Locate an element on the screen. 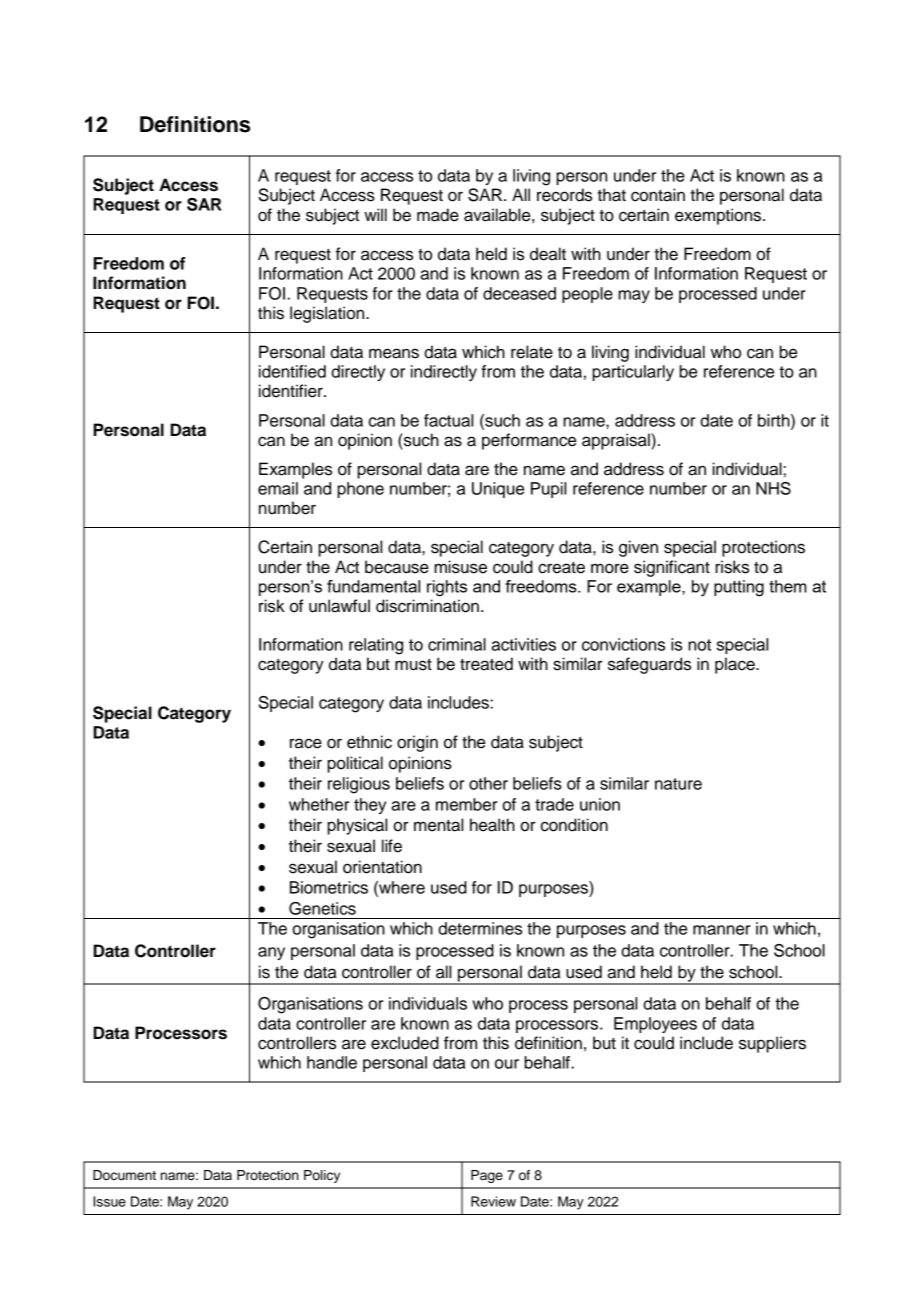 The width and height of the screenshot is (924, 1308). made is located at coordinates (438, 215).
